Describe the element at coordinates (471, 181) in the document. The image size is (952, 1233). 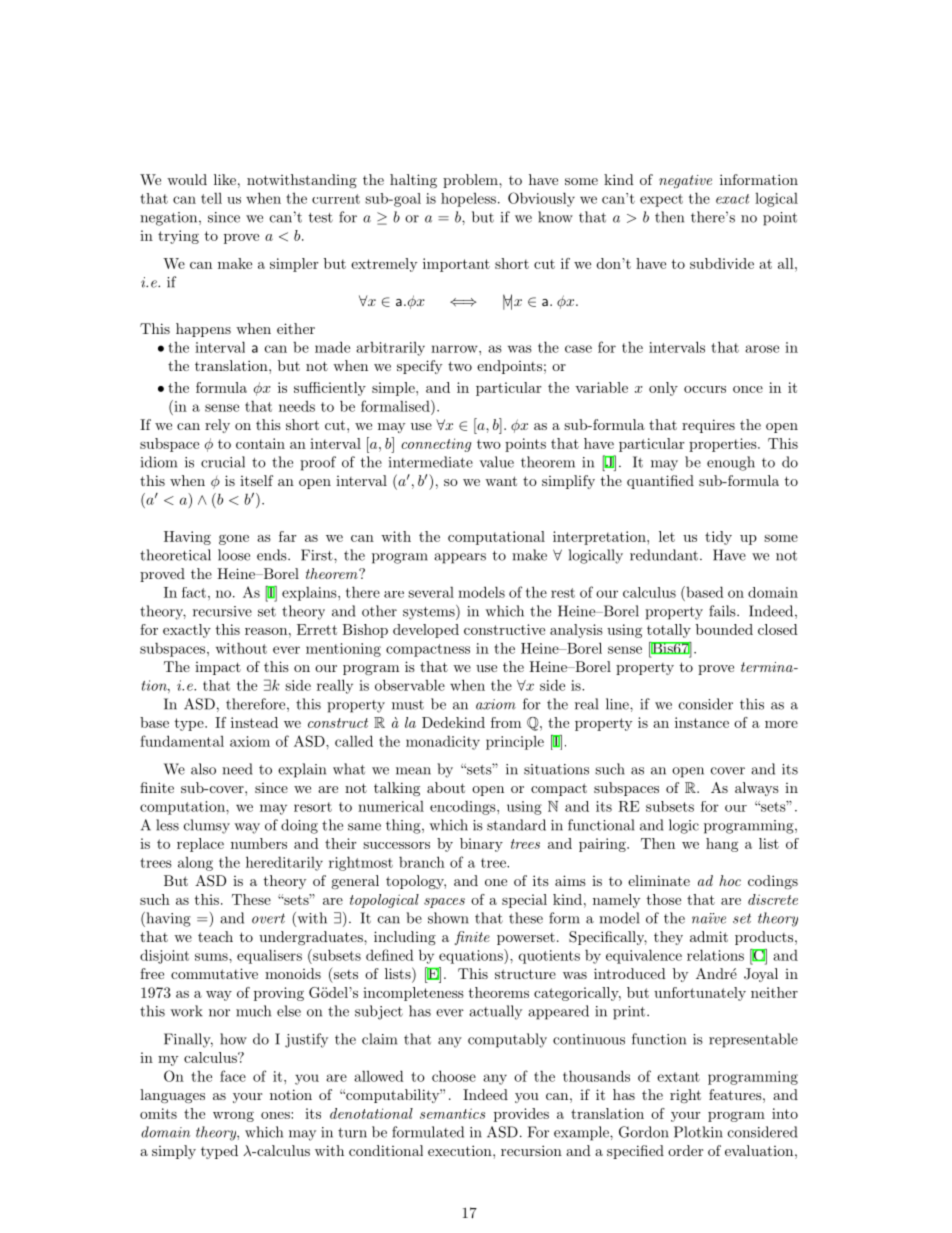
I see `problem` at that location.
